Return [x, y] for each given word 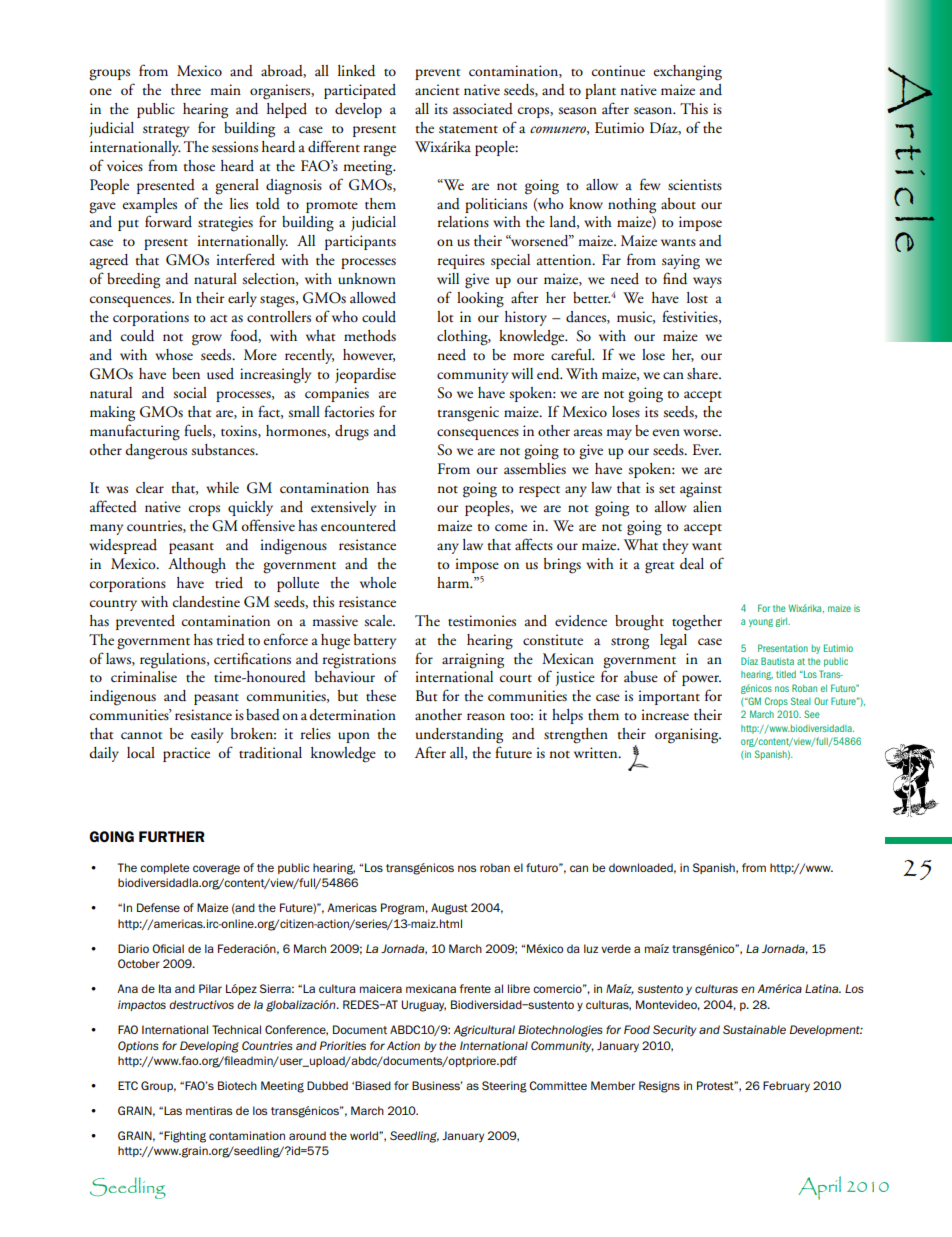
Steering [504, 1087]
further [172, 836]
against [701, 490]
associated [483, 109]
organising [688, 736]
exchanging [687, 73]
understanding [459, 736]
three [186, 90]
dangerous [156, 452]
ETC [128, 1085]
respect [539, 491]
